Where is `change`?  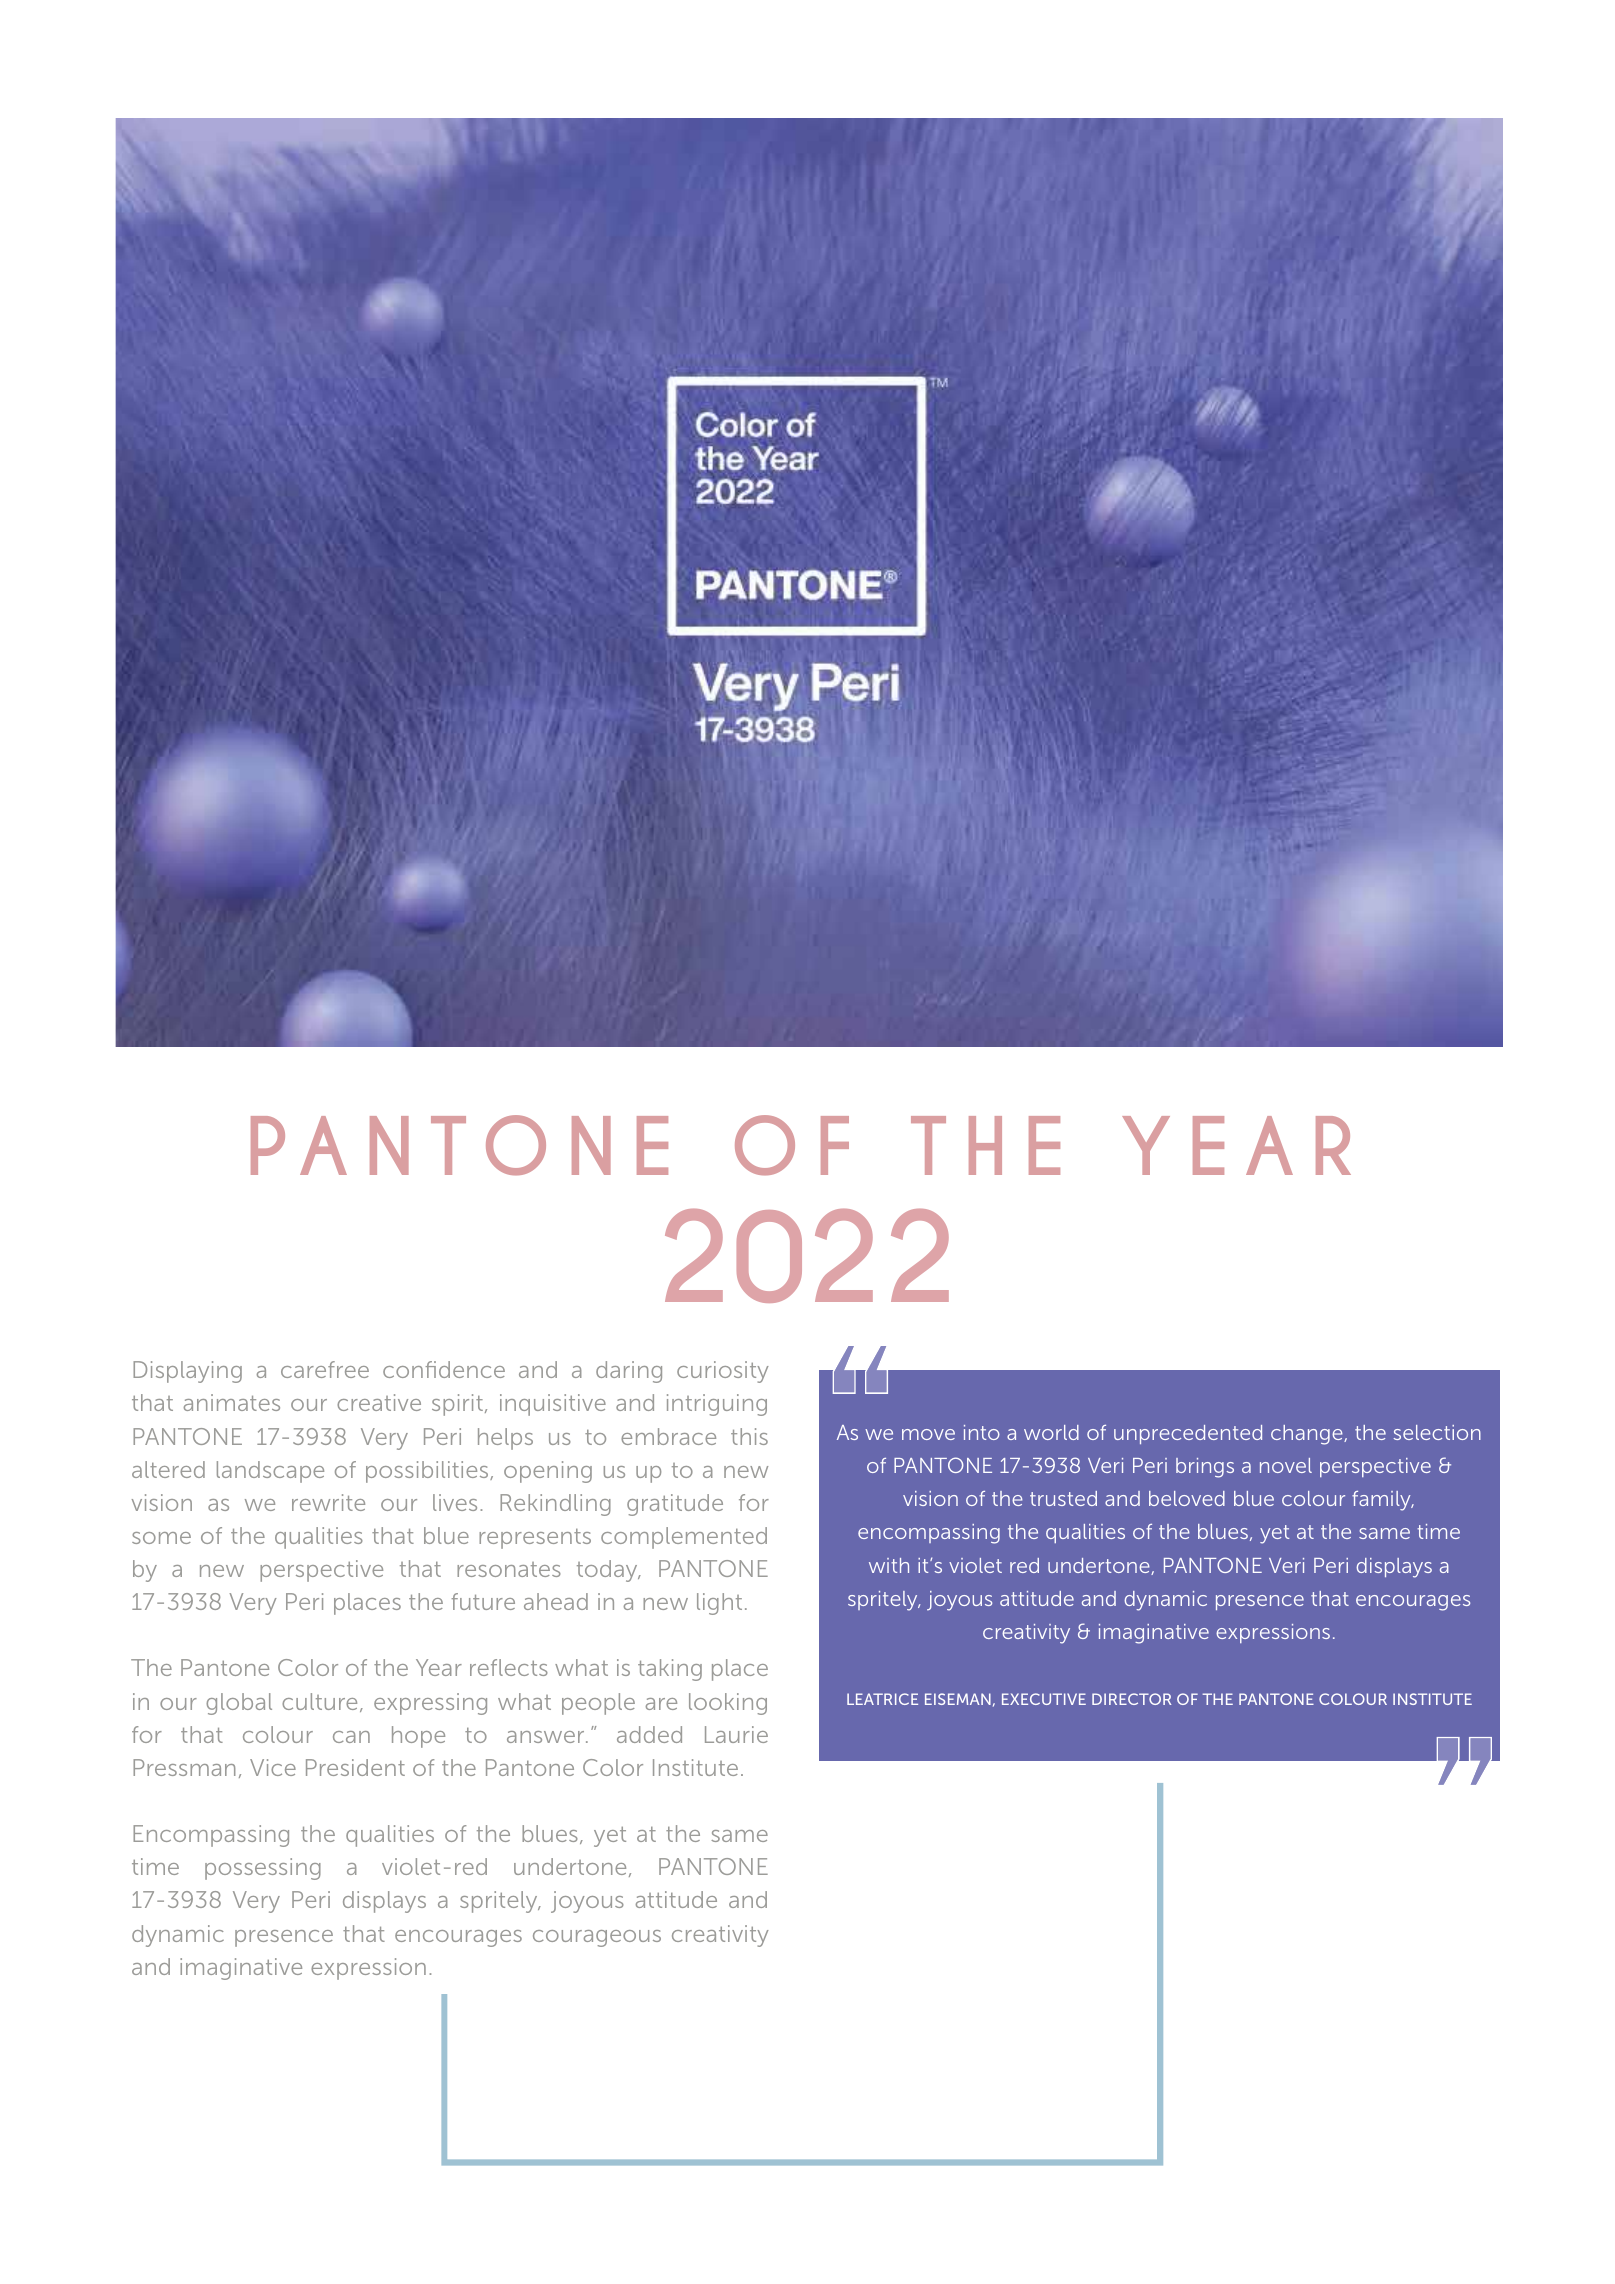
change is located at coordinates (1308, 1435).
